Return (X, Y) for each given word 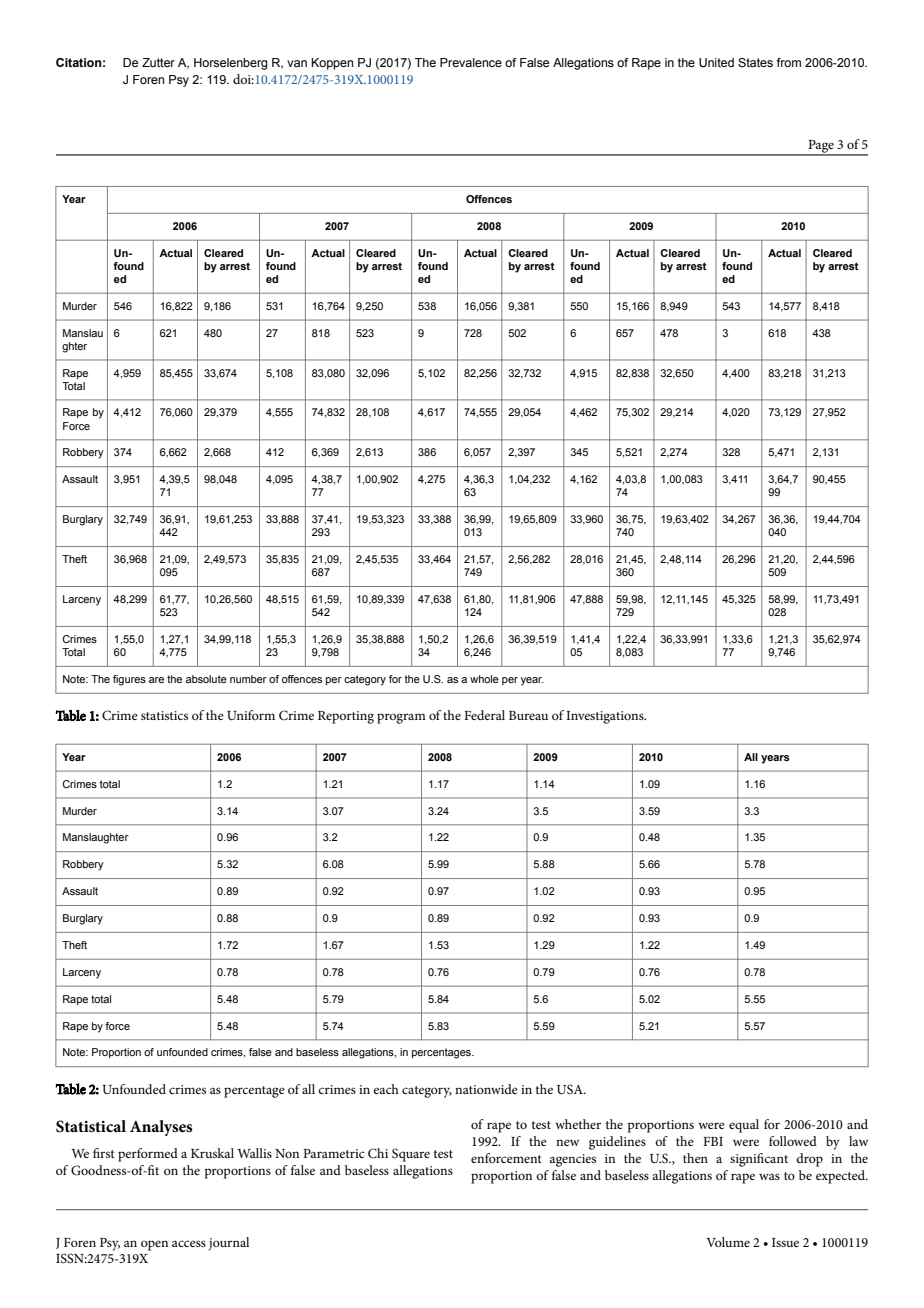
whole (484, 679)
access (189, 1243)
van (297, 63)
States (755, 62)
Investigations (606, 717)
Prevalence (471, 62)
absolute (206, 679)
